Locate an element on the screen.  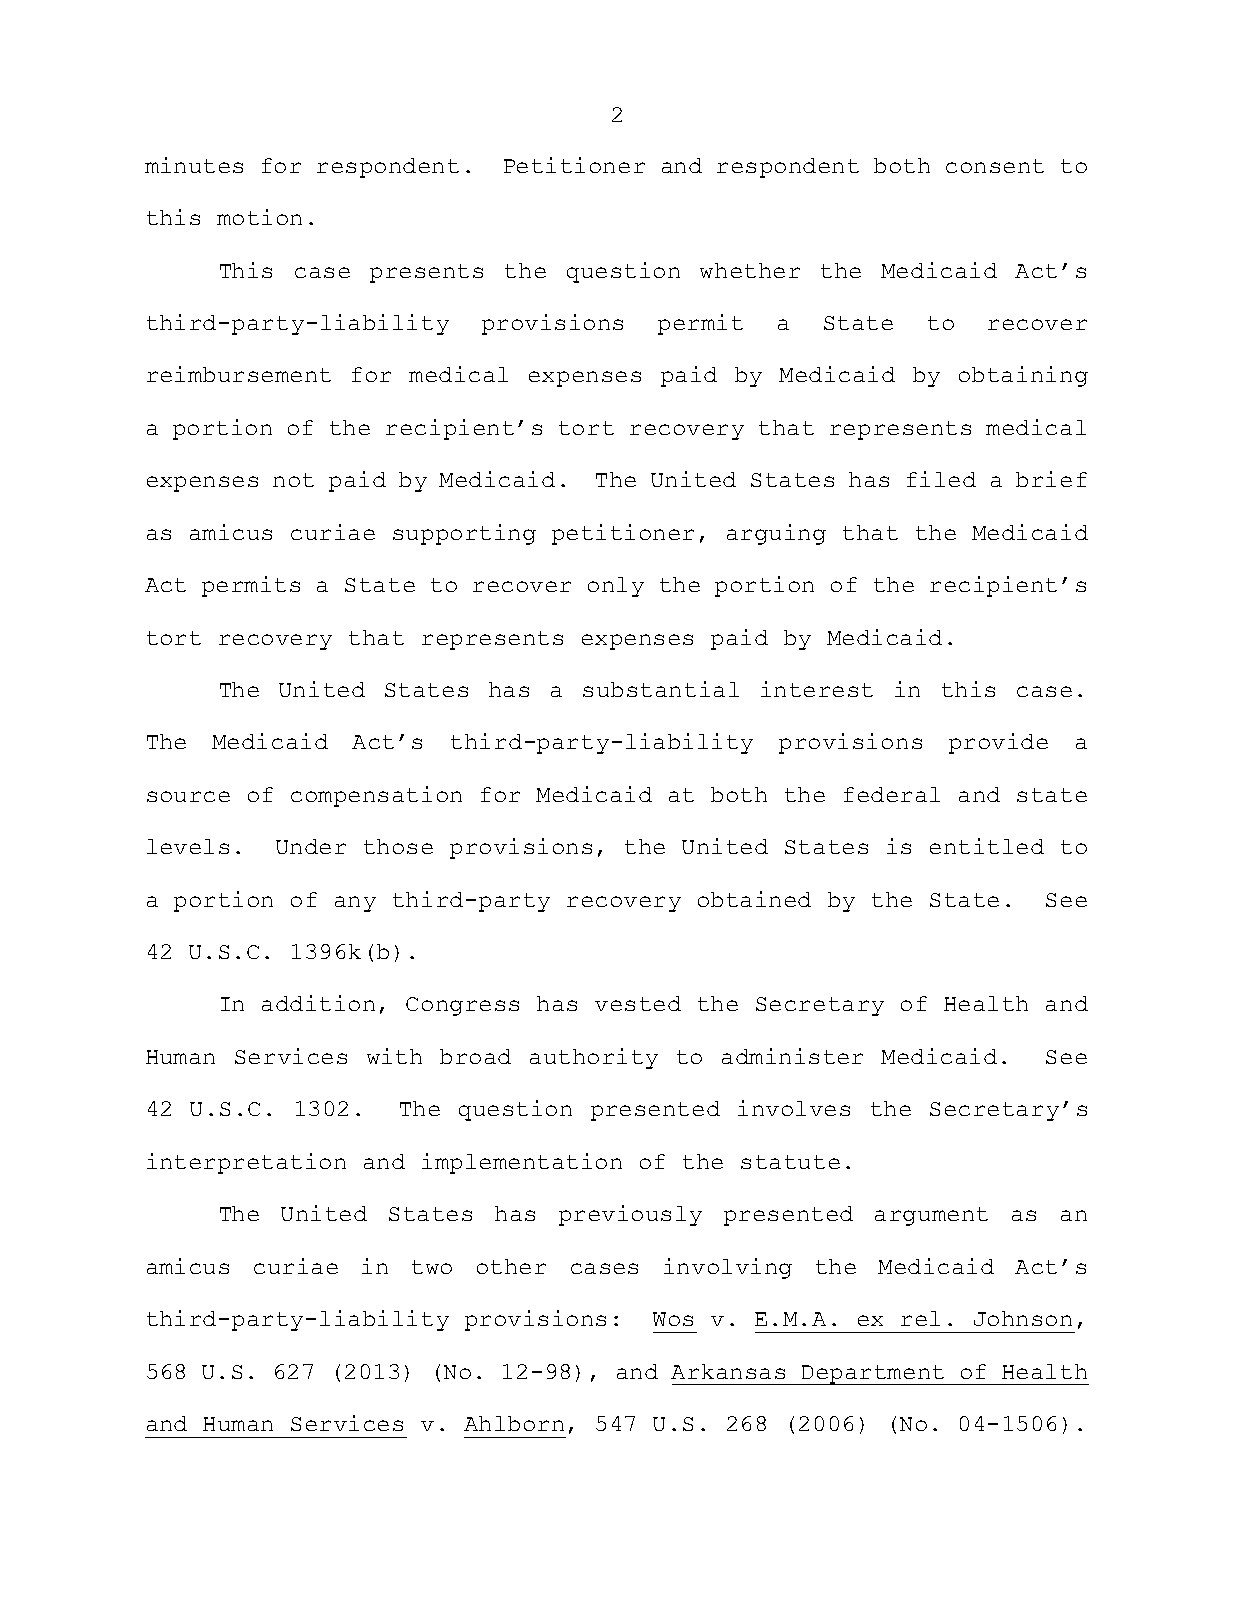
entitled is located at coordinates (987, 846).
